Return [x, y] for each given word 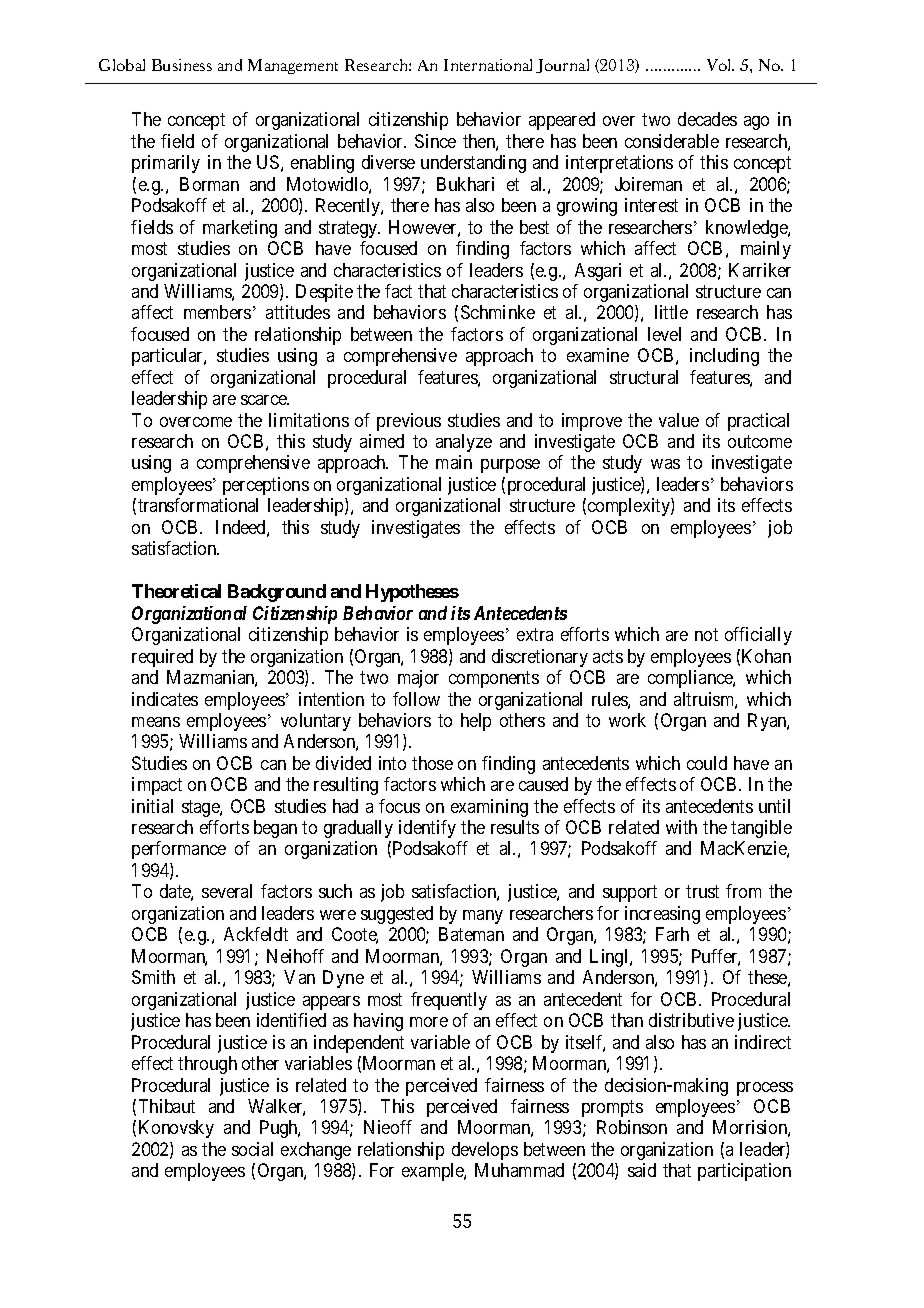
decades [707, 119]
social [252, 1149]
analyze [464, 443]
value [679, 420]
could [707, 763]
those [432, 763]
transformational [198, 505]
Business [182, 65]
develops [485, 1151]
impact [157, 786]
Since [435, 141]
